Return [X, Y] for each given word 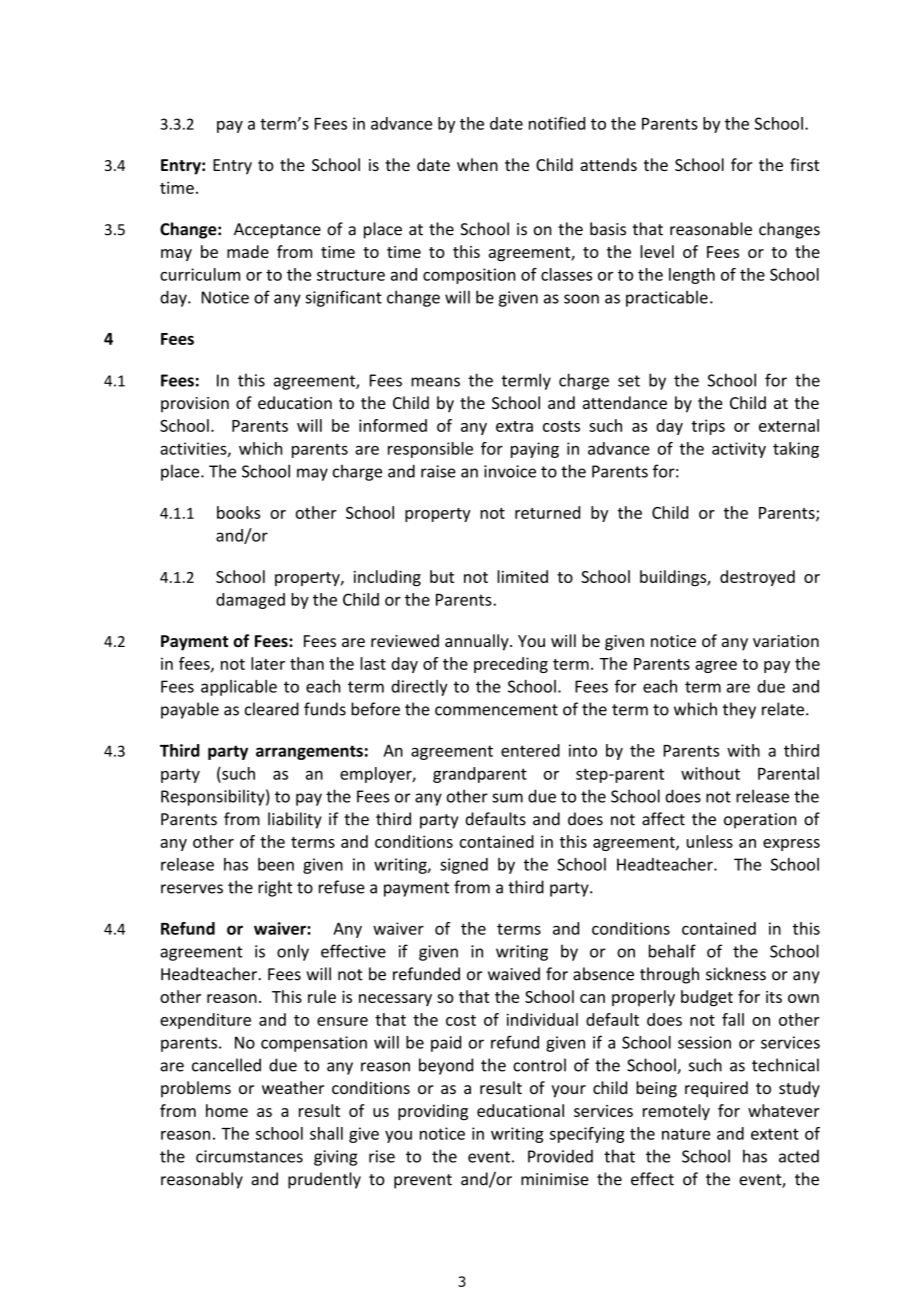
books [238, 512]
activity [739, 450]
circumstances [249, 1156]
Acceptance [277, 231]
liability [295, 820]
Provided [560, 1156]
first [805, 164]
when [477, 164]
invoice [510, 471]
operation [760, 821]
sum [507, 798]
